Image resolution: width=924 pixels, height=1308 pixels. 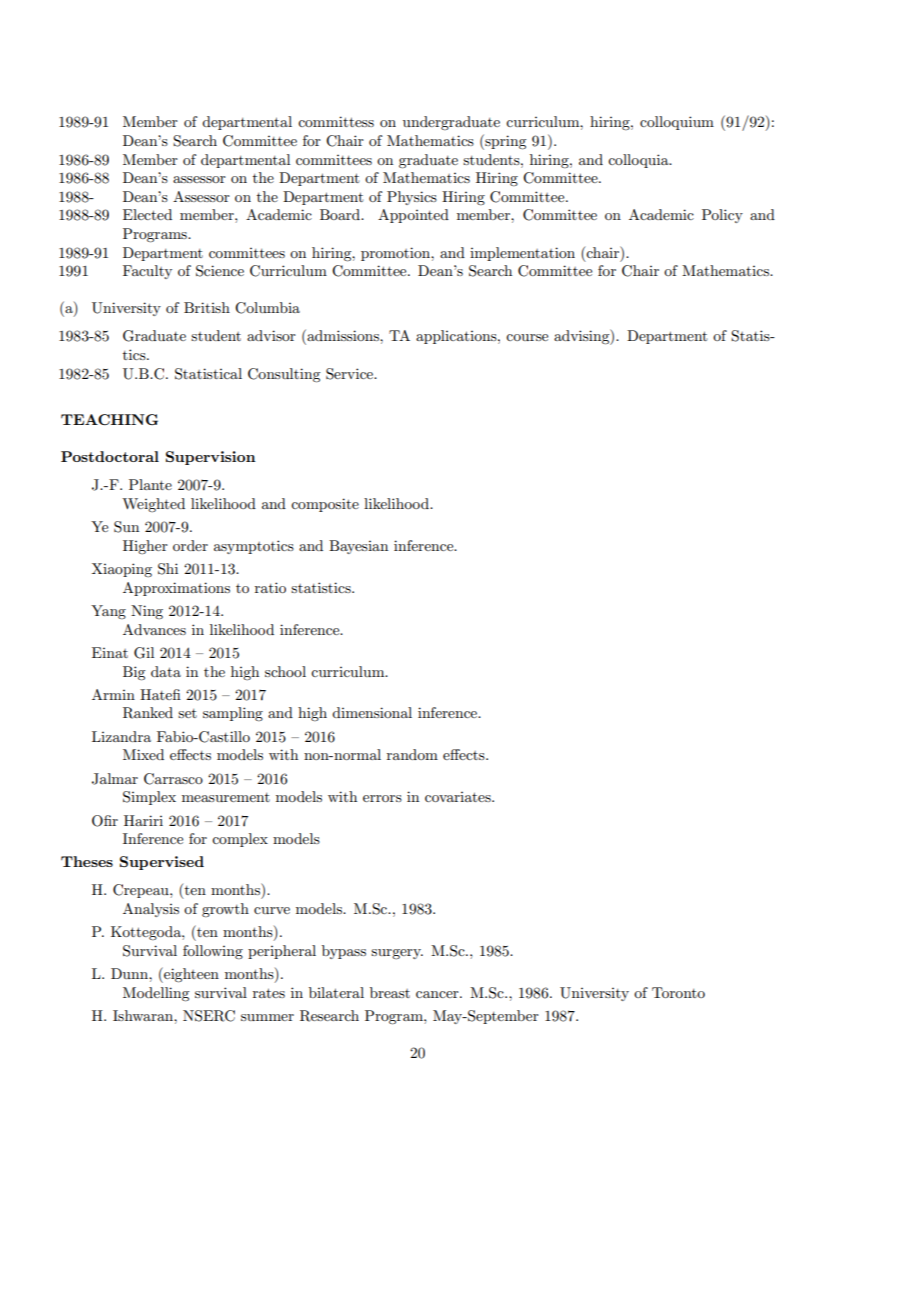 I want to click on Shi, so click(x=168, y=569).
